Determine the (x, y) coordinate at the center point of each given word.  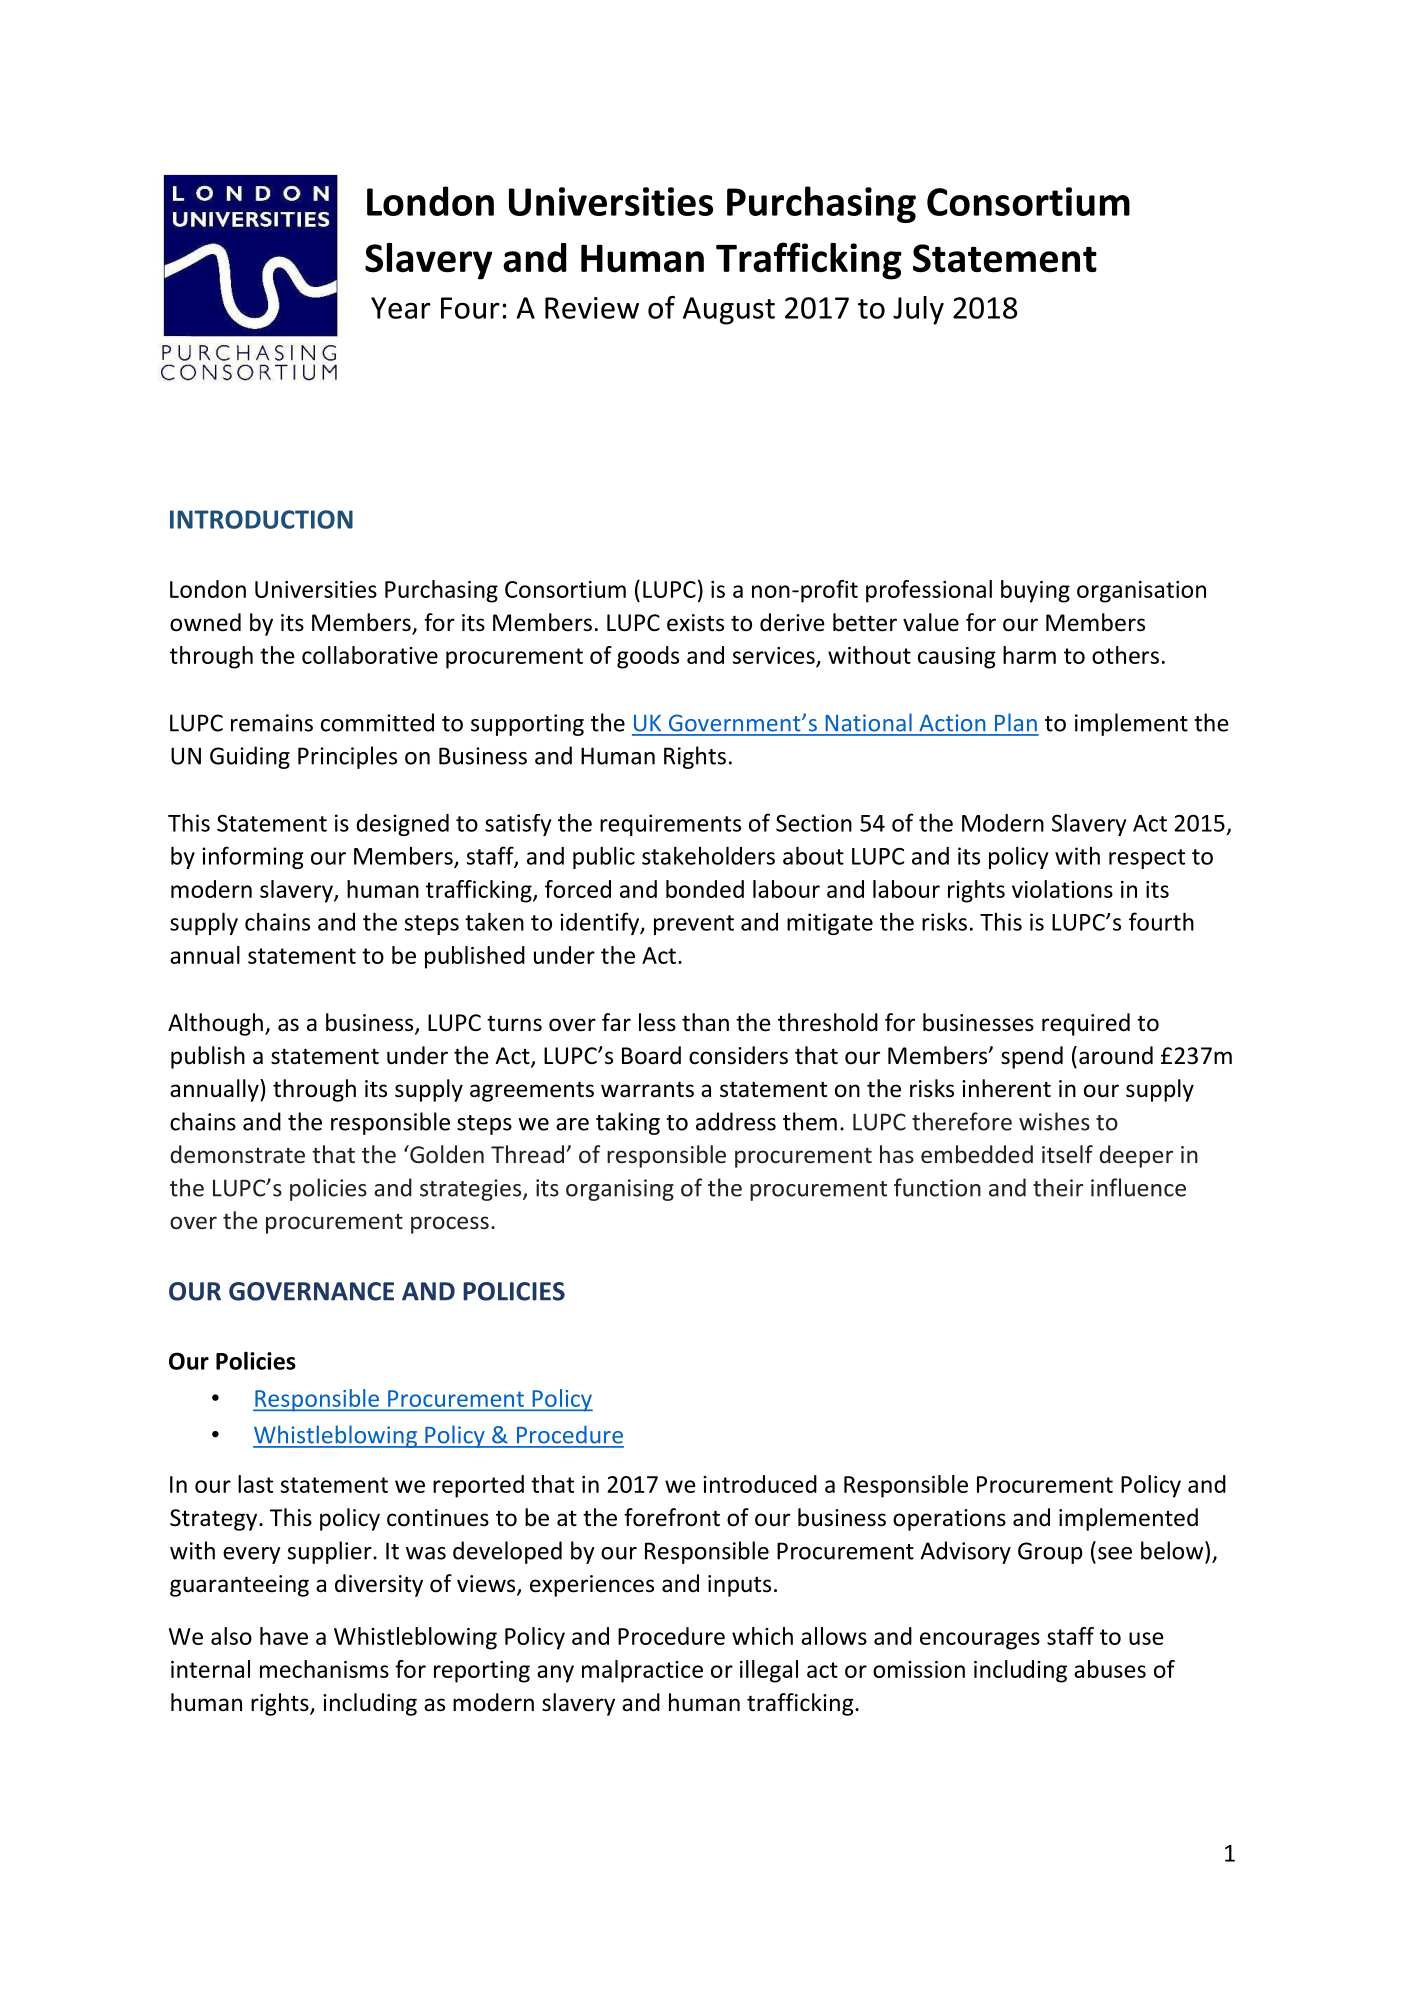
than (705, 1022)
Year (401, 308)
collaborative (370, 655)
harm (1029, 655)
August (729, 311)
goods (648, 657)
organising (620, 1190)
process (450, 1225)
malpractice (642, 1671)
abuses (1110, 1669)
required (1086, 1024)
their (1058, 1187)
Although (215, 1024)
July (918, 310)
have (284, 1636)
